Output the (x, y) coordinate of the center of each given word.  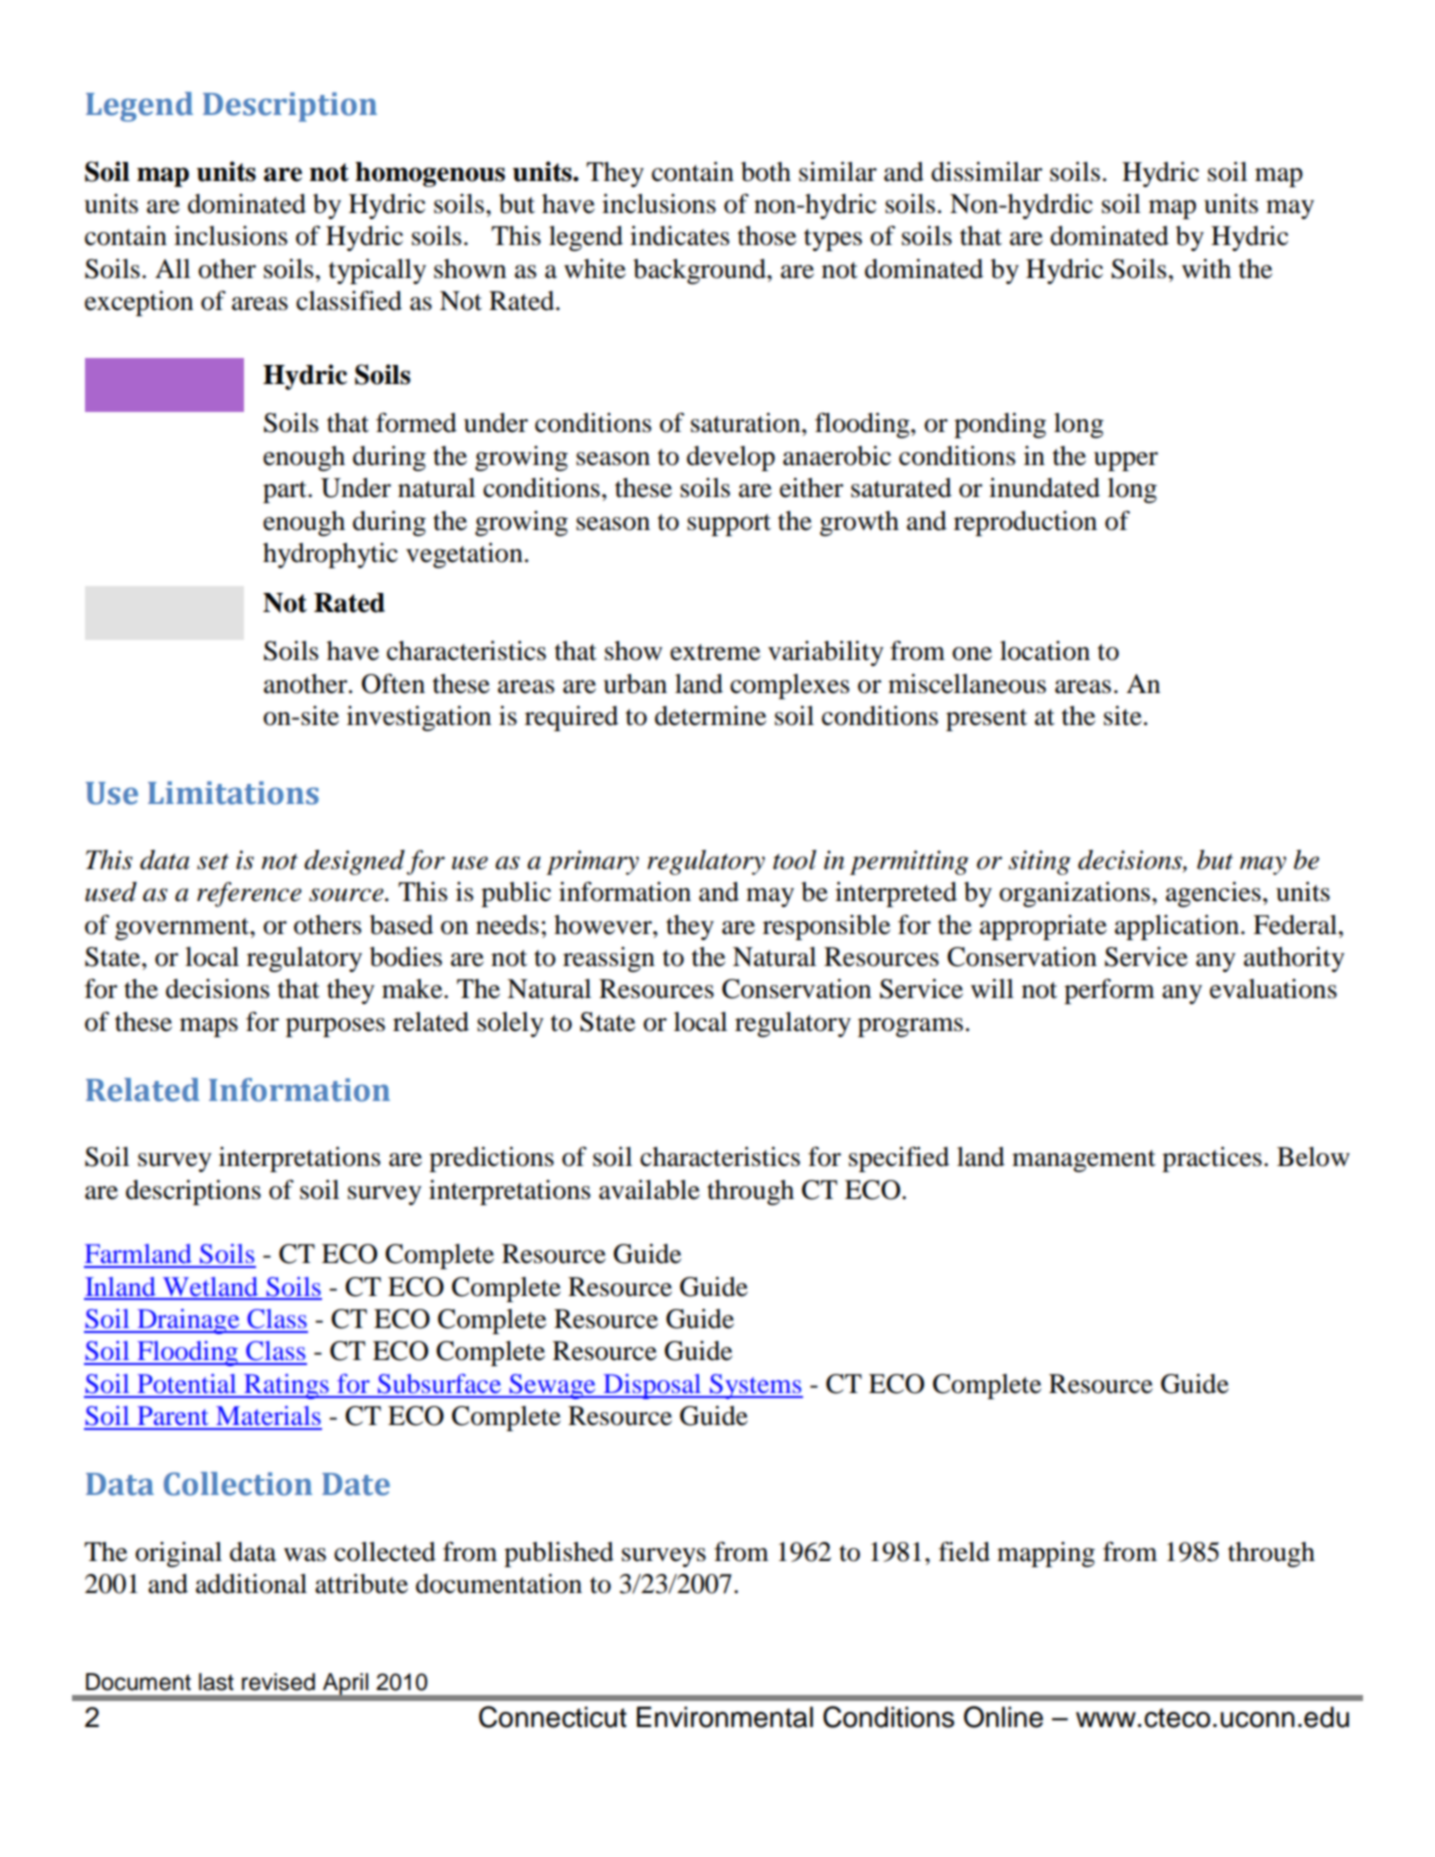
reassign (609, 959)
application (1177, 927)
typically (377, 271)
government (183, 929)
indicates (680, 236)
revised (278, 1682)
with (1206, 269)
